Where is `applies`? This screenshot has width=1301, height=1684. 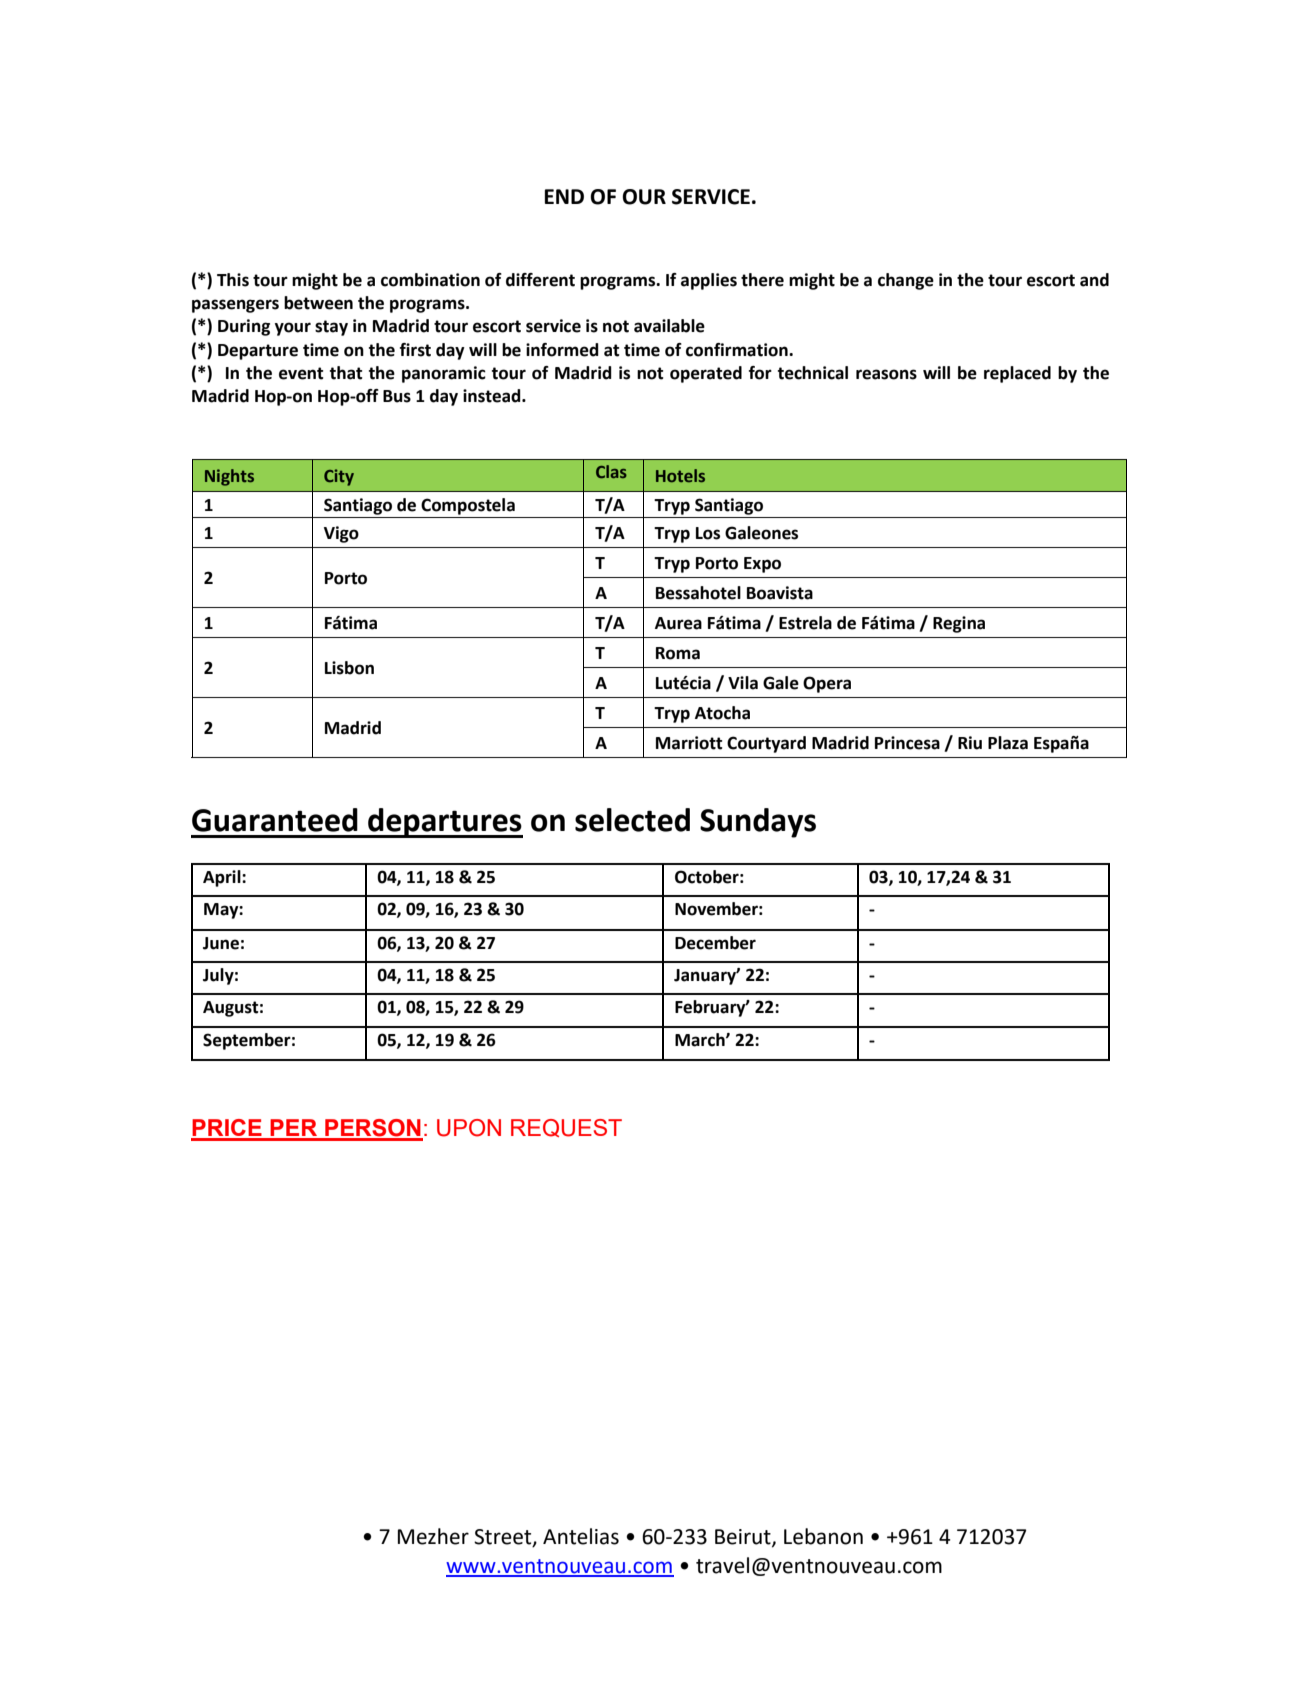
applies is located at coordinates (709, 281).
